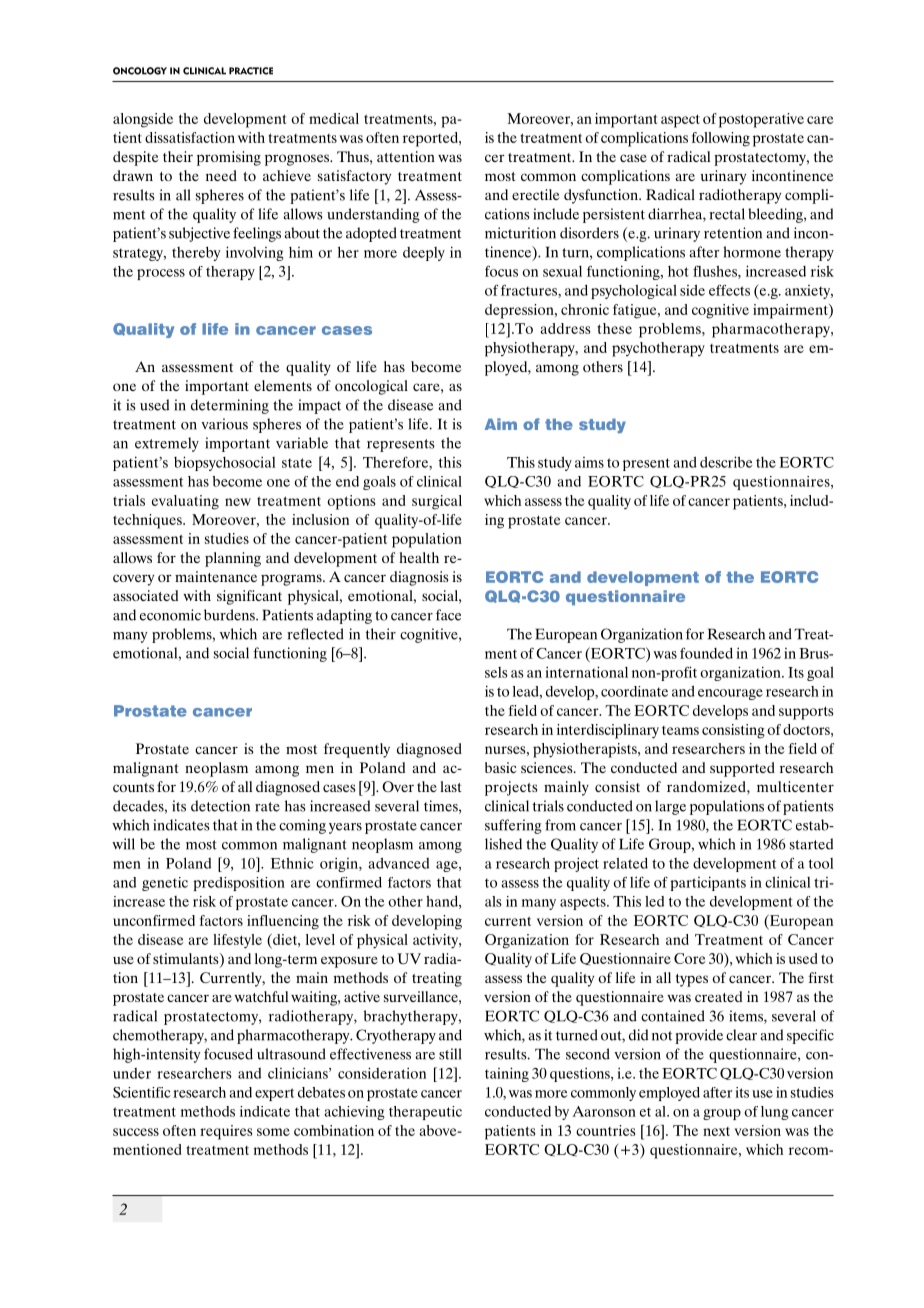 This image has height=1308, width=924. I want to click on face, so click(448, 615).
